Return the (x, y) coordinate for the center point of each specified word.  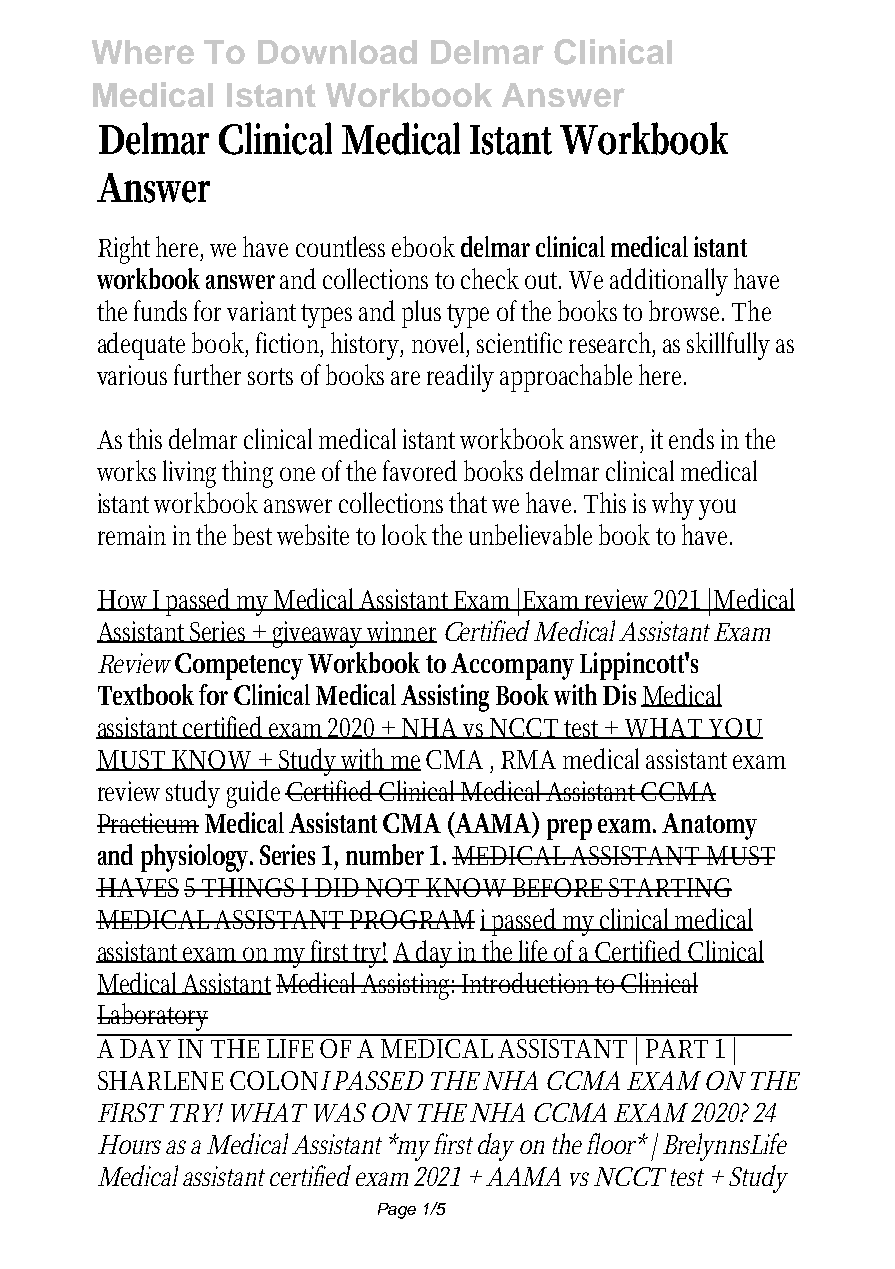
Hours (129, 1144)
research (612, 344)
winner (401, 632)
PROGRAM (412, 919)
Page (397, 1211)
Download (337, 52)
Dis (619, 694)
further (207, 374)
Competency (239, 666)
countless (340, 246)
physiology (197, 858)
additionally (669, 282)
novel (440, 344)
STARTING (670, 887)
